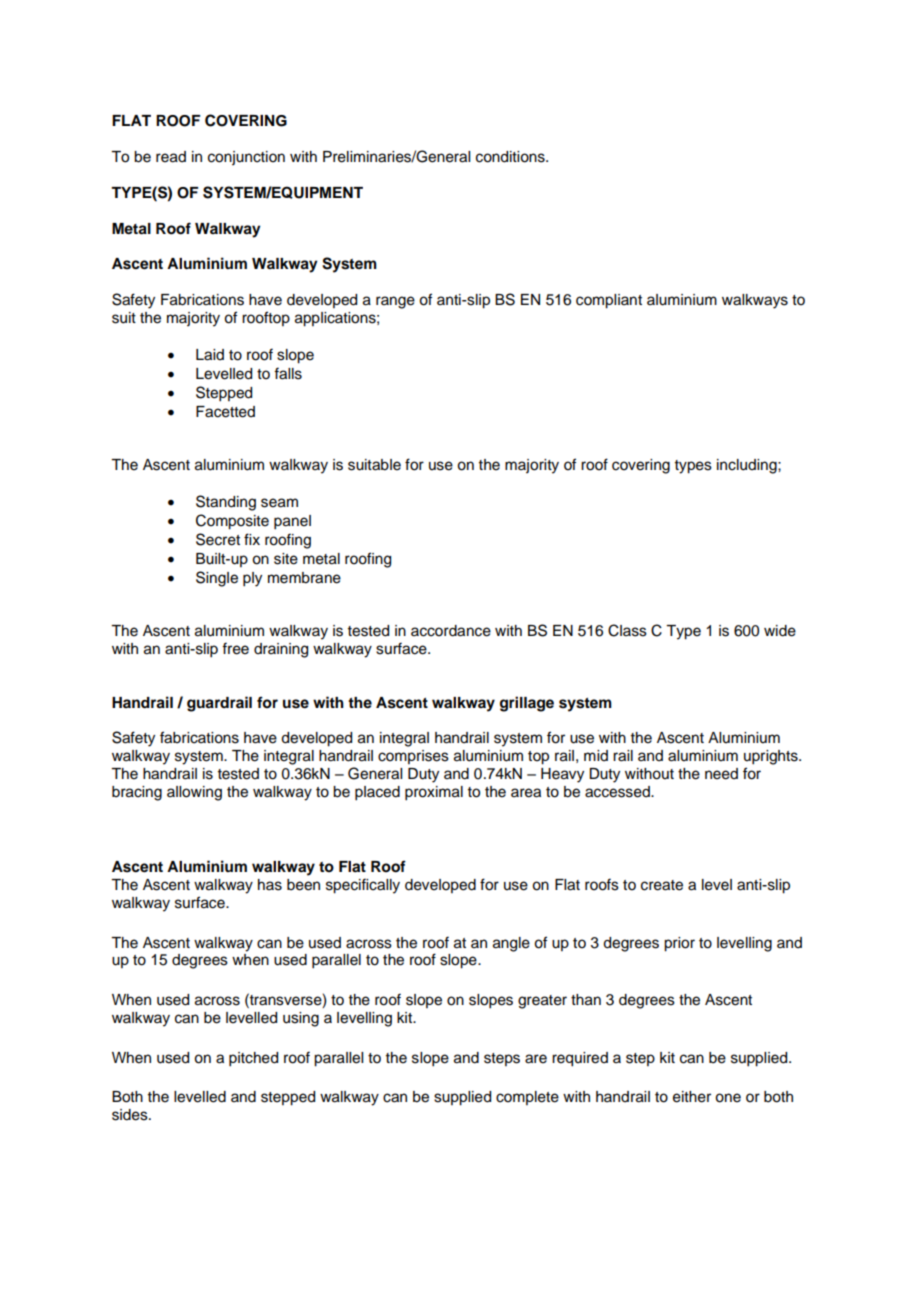  What do you see at coordinates (511, 157) in the document?
I see `conditions` at bounding box center [511, 157].
